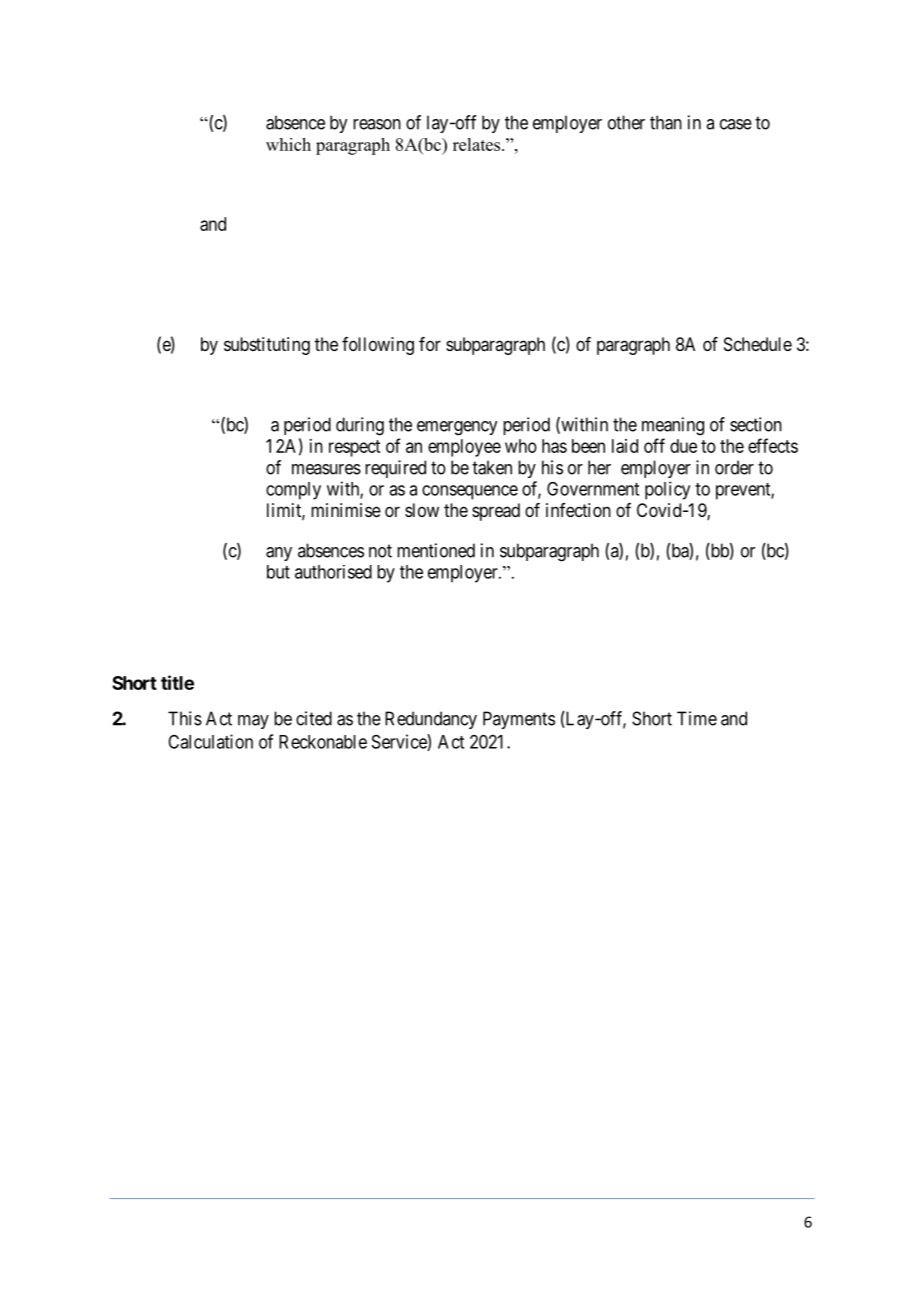 Image resolution: width=924 pixels, height=1308 pixels. I want to click on Payments, so click(519, 720).
